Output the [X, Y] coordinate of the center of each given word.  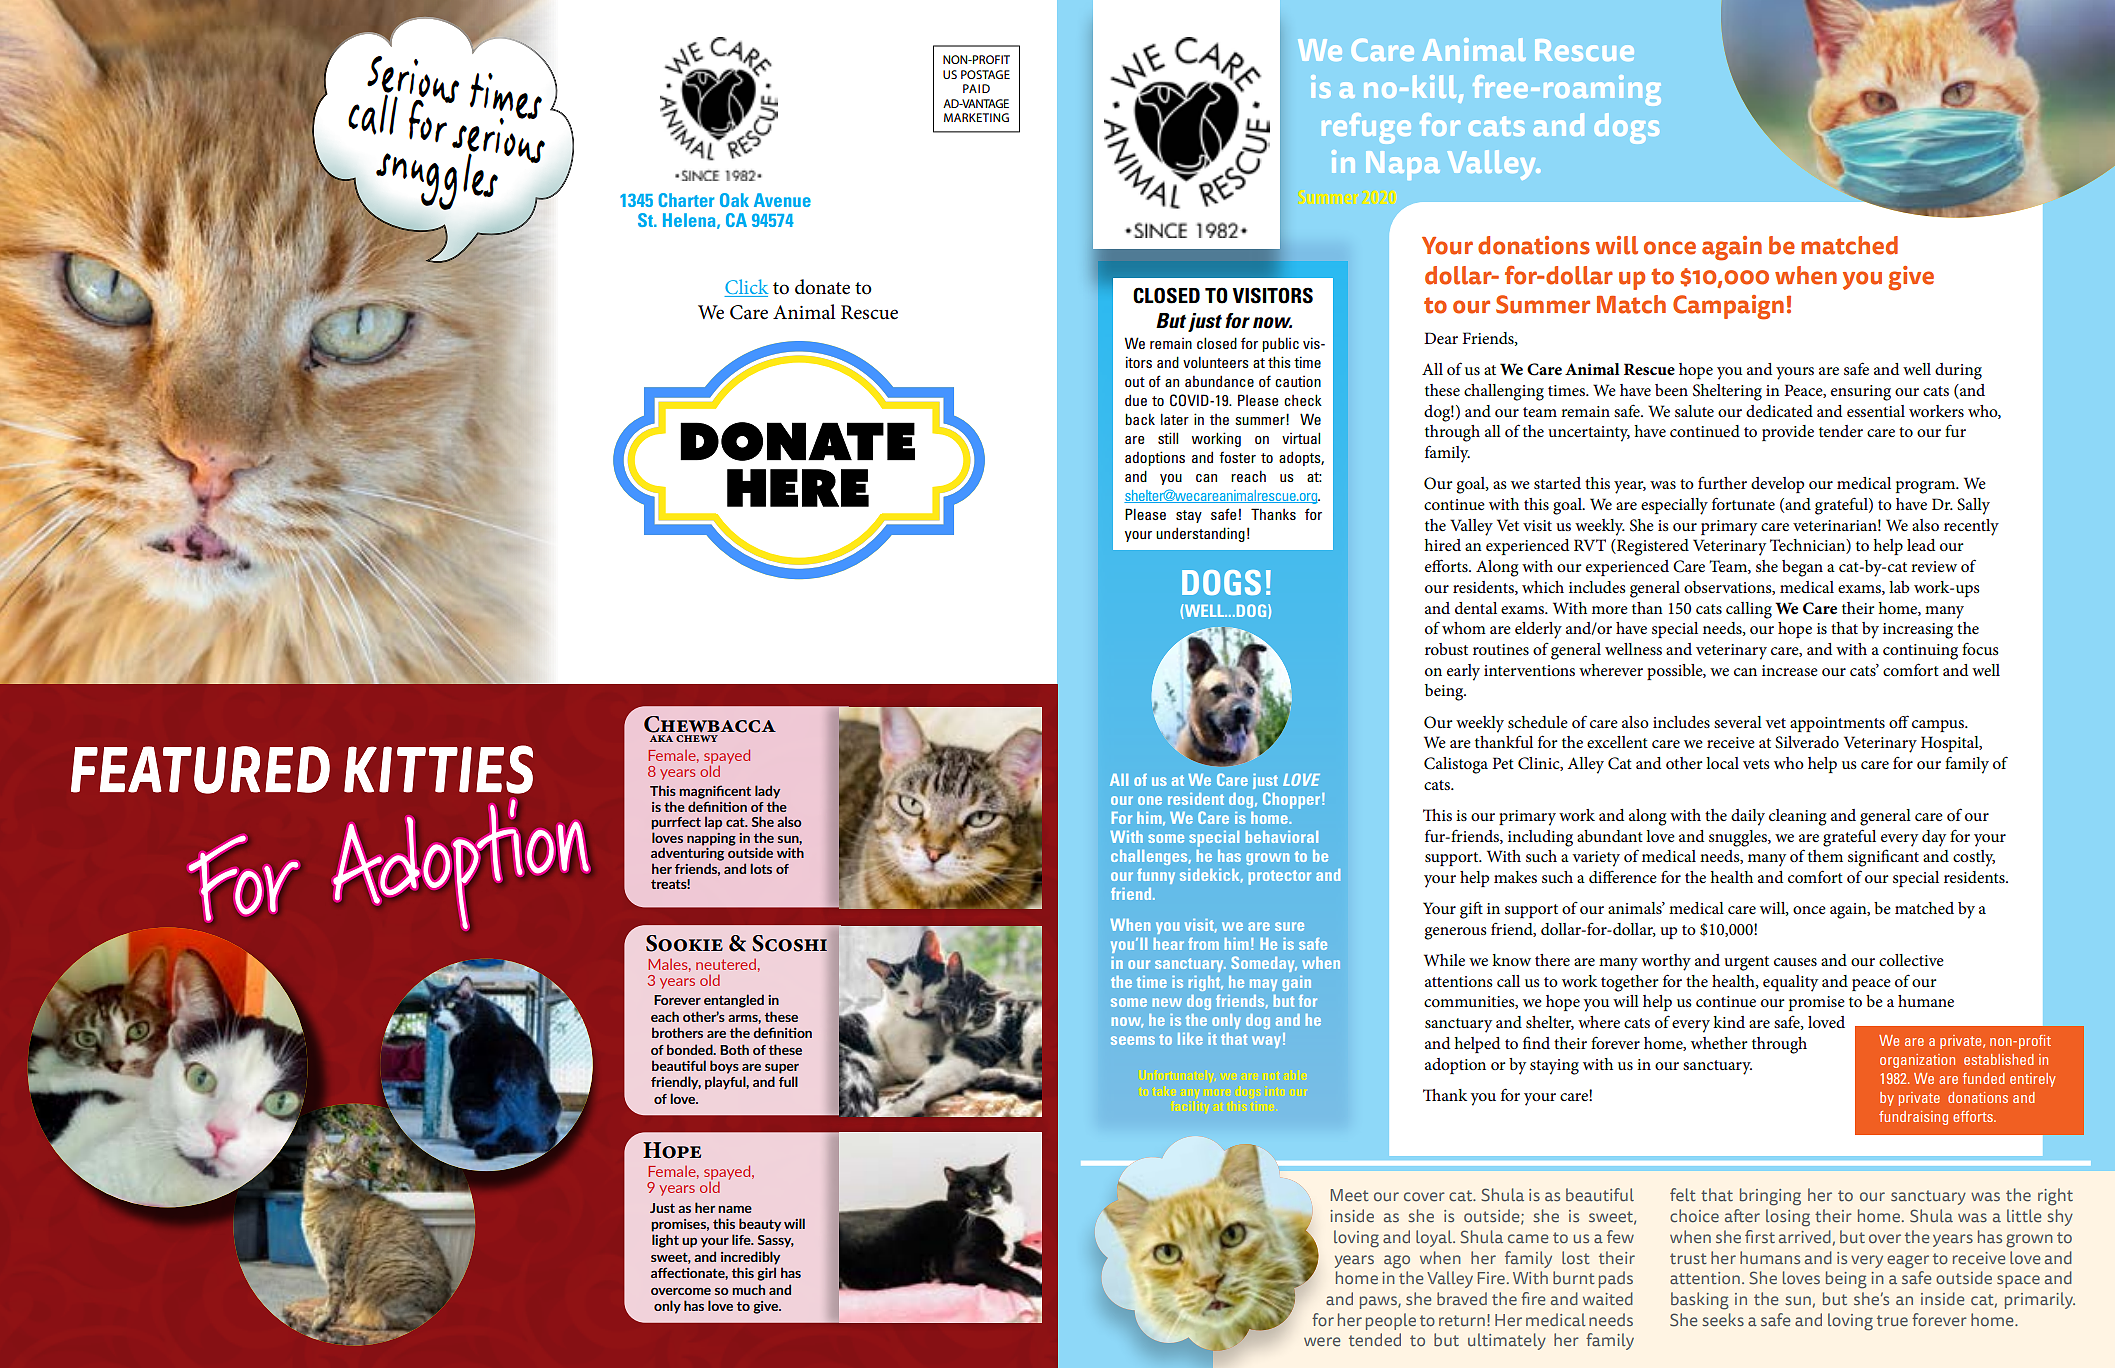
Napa [1403, 165]
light [665, 1241]
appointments [1837, 724]
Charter [687, 200]
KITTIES [438, 769]
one [1150, 800]
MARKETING [976, 117]
